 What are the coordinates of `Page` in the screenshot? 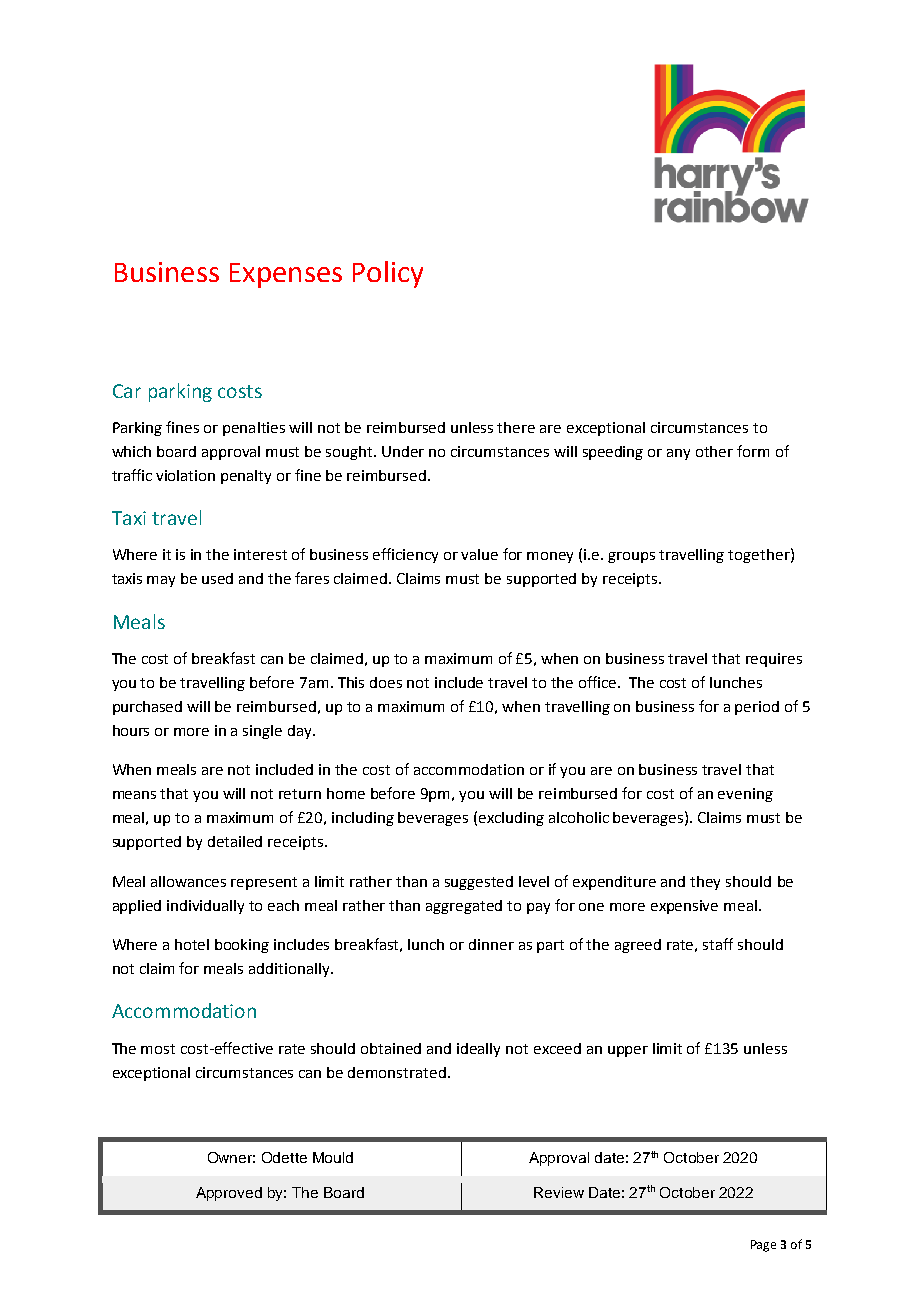 It's located at (763, 1246).
